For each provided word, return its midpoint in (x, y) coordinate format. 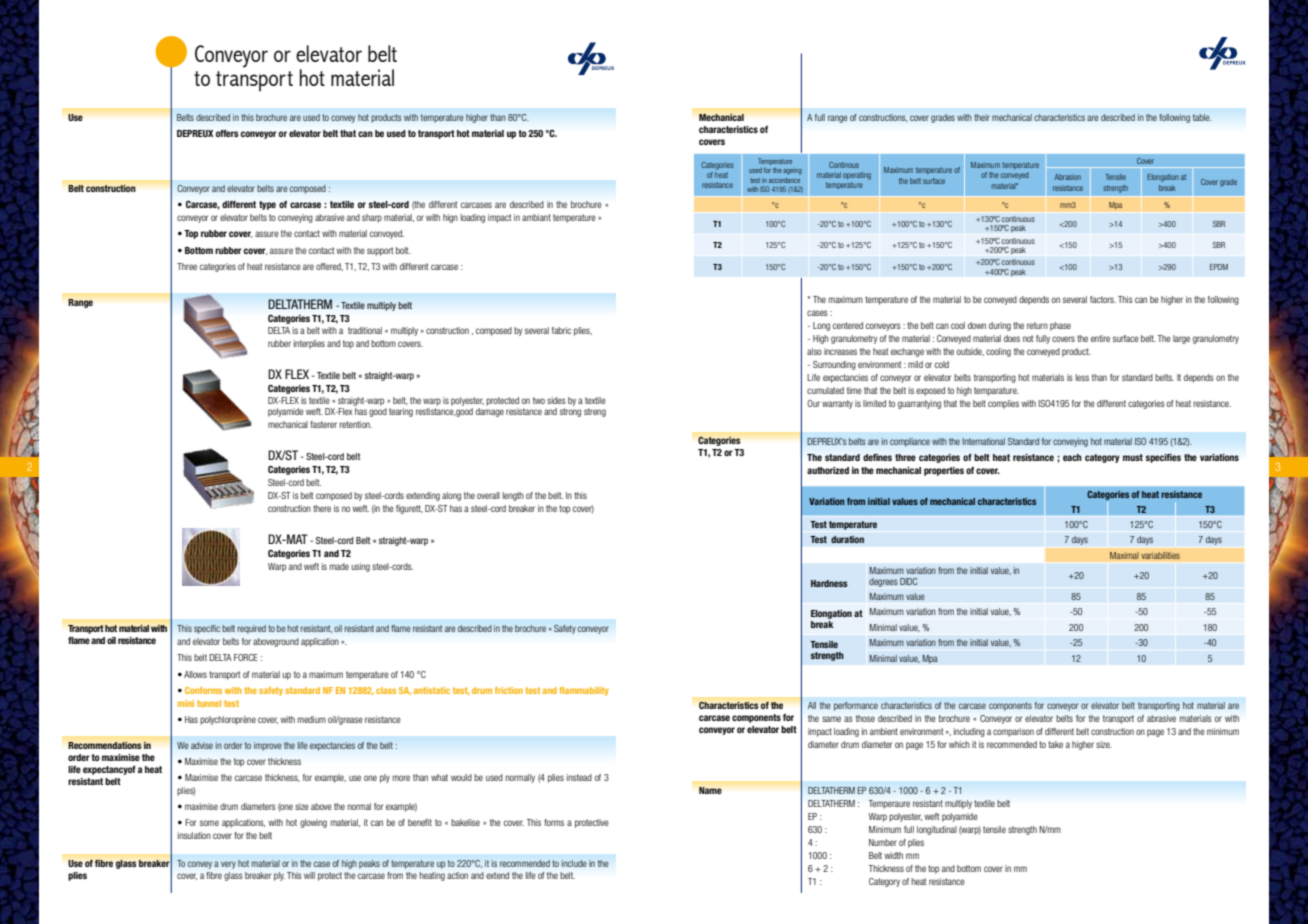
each (1072, 457)
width (893, 855)
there (322, 508)
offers (227, 133)
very (228, 865)
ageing (792, 172)
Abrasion (1067, 177)
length (513, 496)
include (574, 863)
